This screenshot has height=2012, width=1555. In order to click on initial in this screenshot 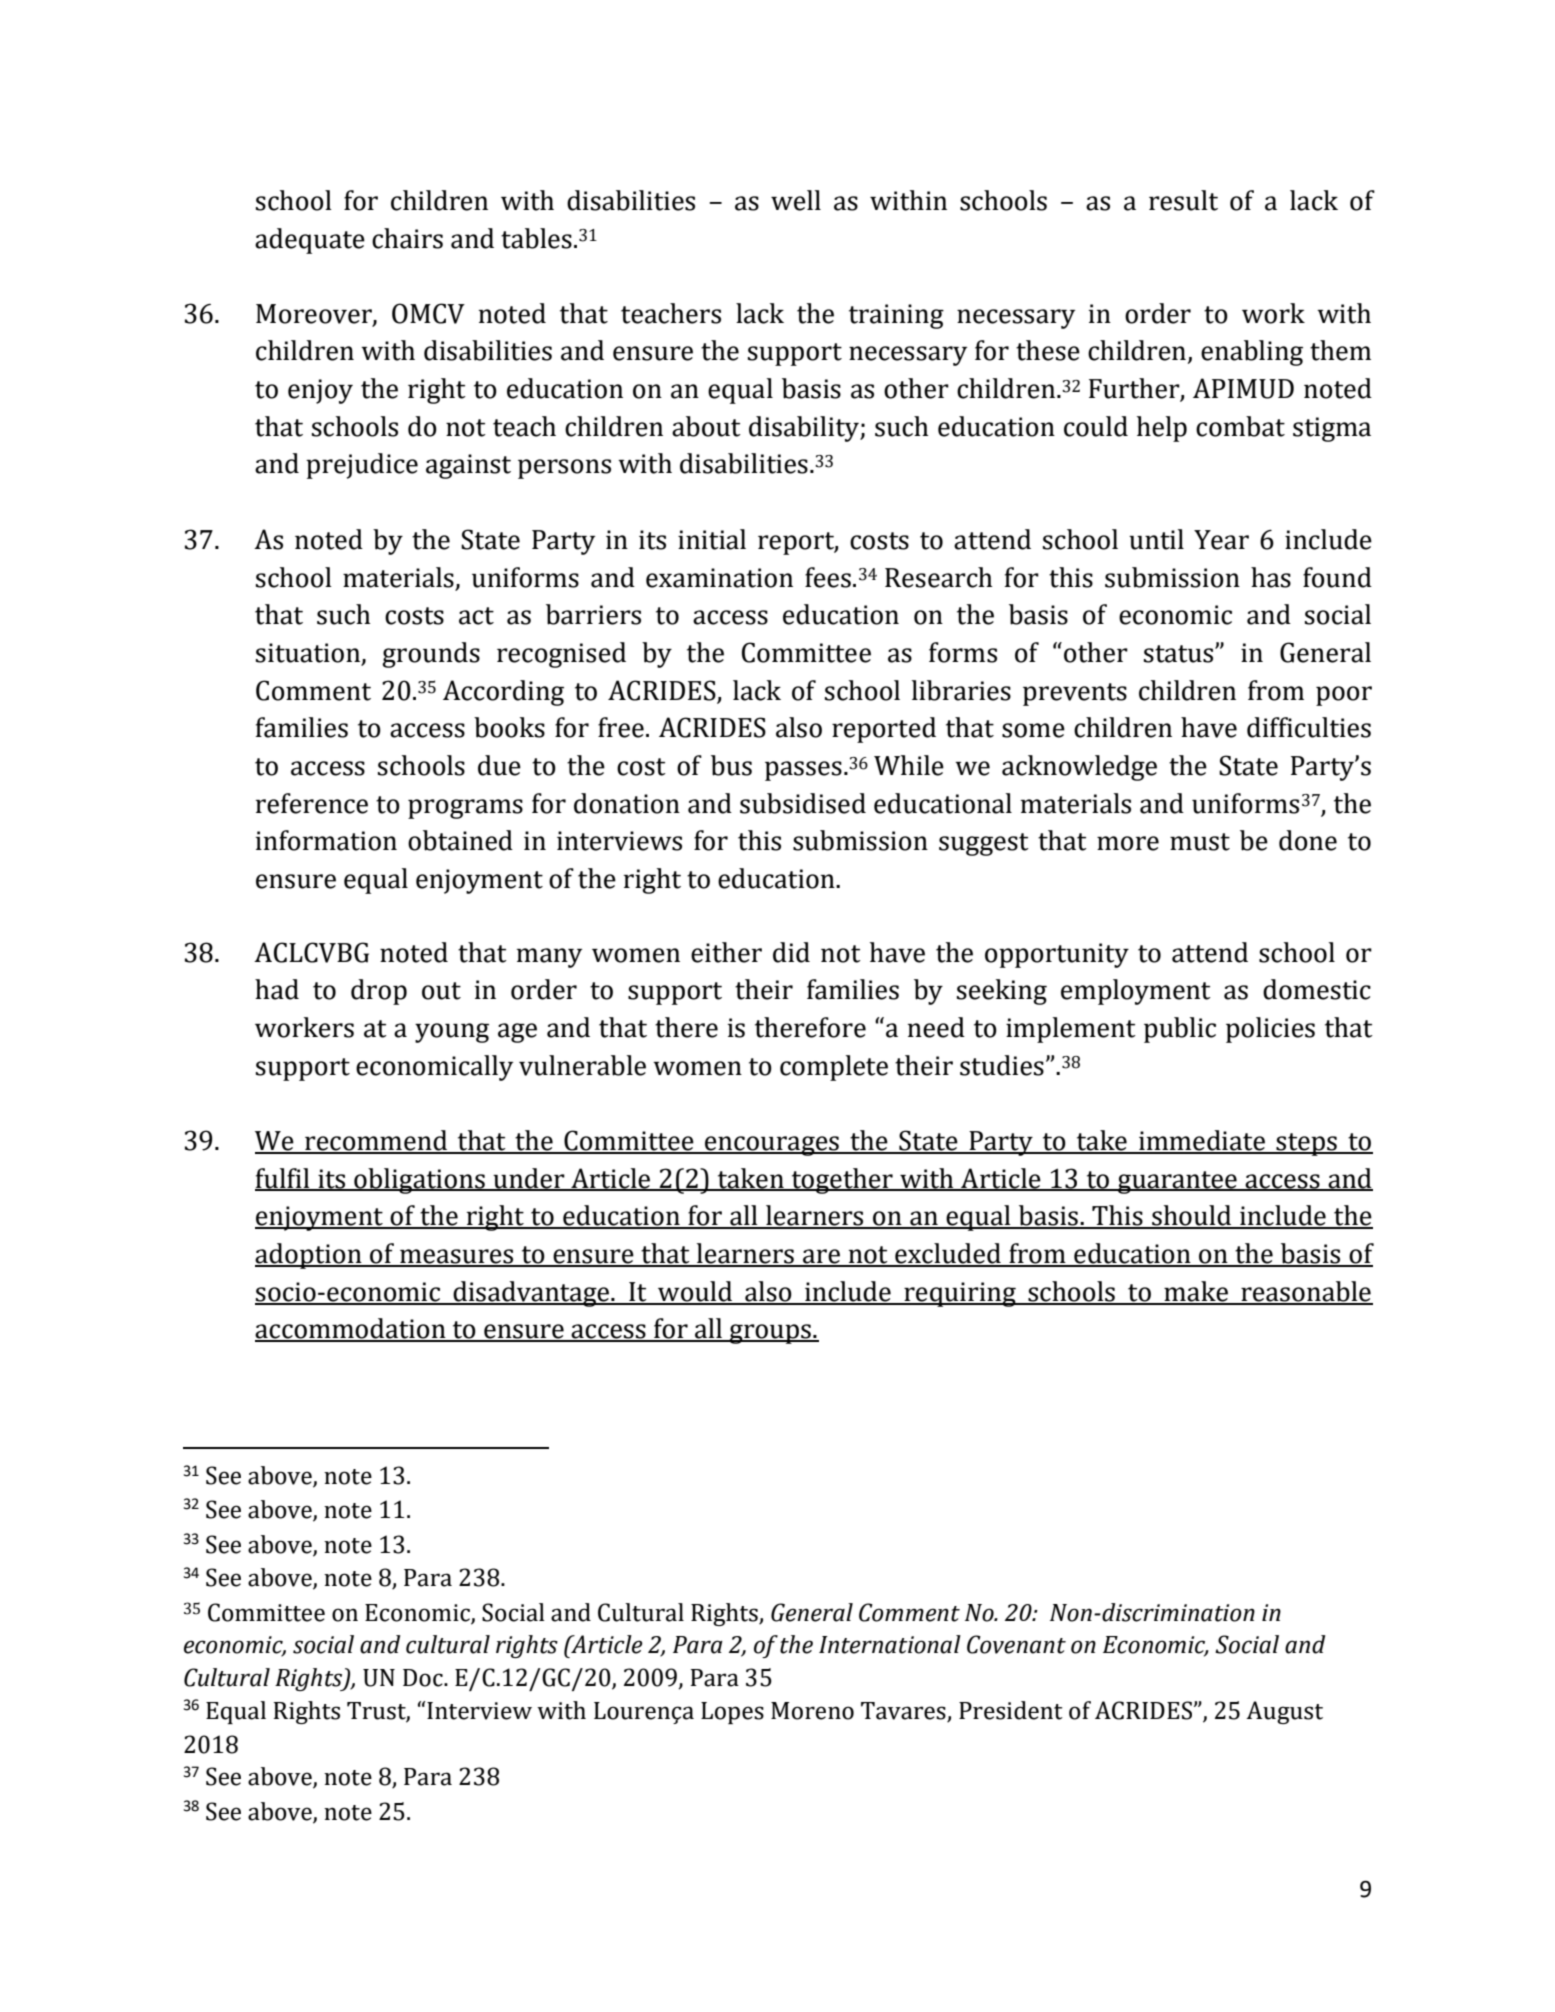, I will do `click(712, 539)`.
